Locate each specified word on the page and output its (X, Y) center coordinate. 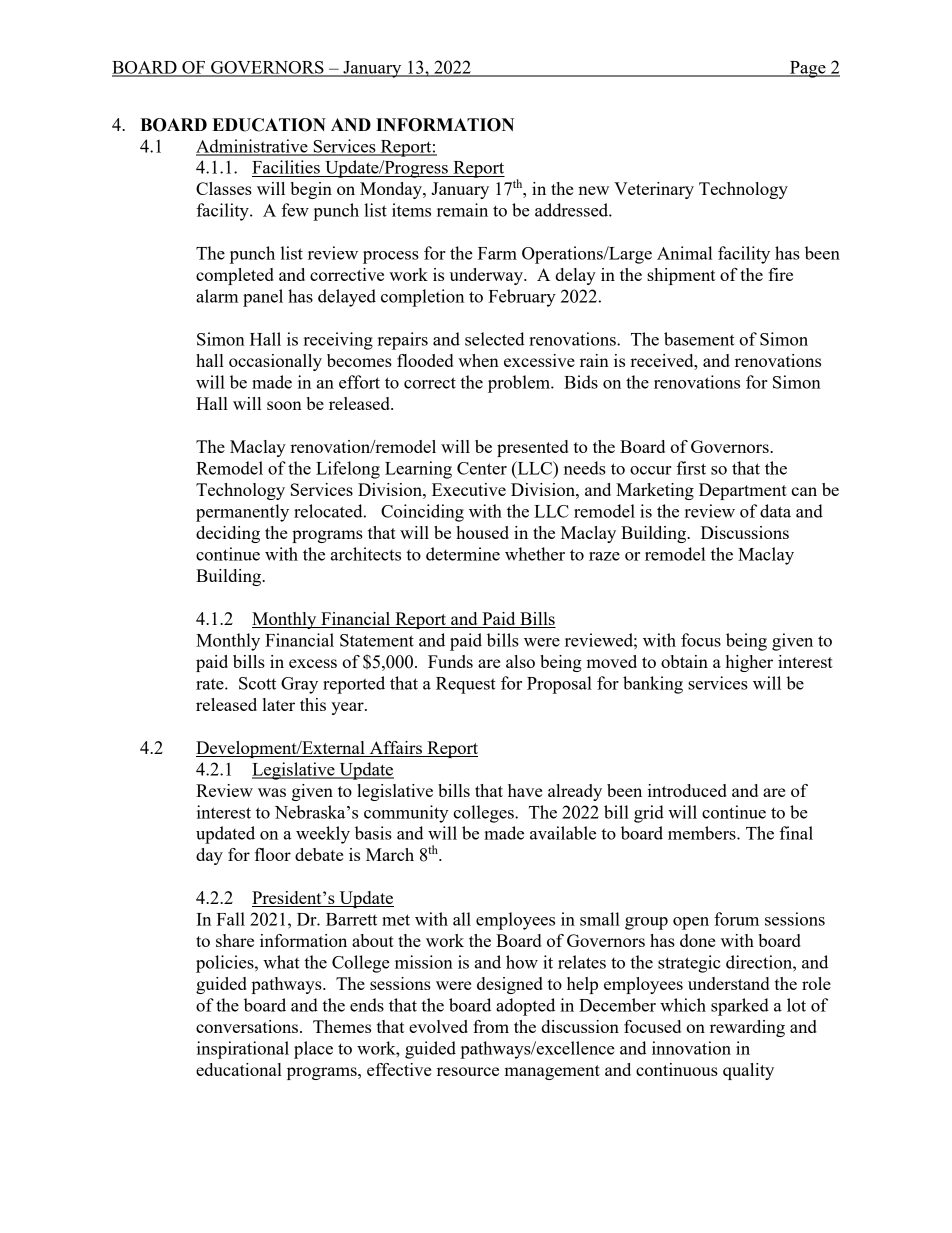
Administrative (253, 147)
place (313, 1050)
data (775, 511)
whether (535, 554)
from (491, 1026)
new (593, 190)
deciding (228, 534)
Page (808, 69)
